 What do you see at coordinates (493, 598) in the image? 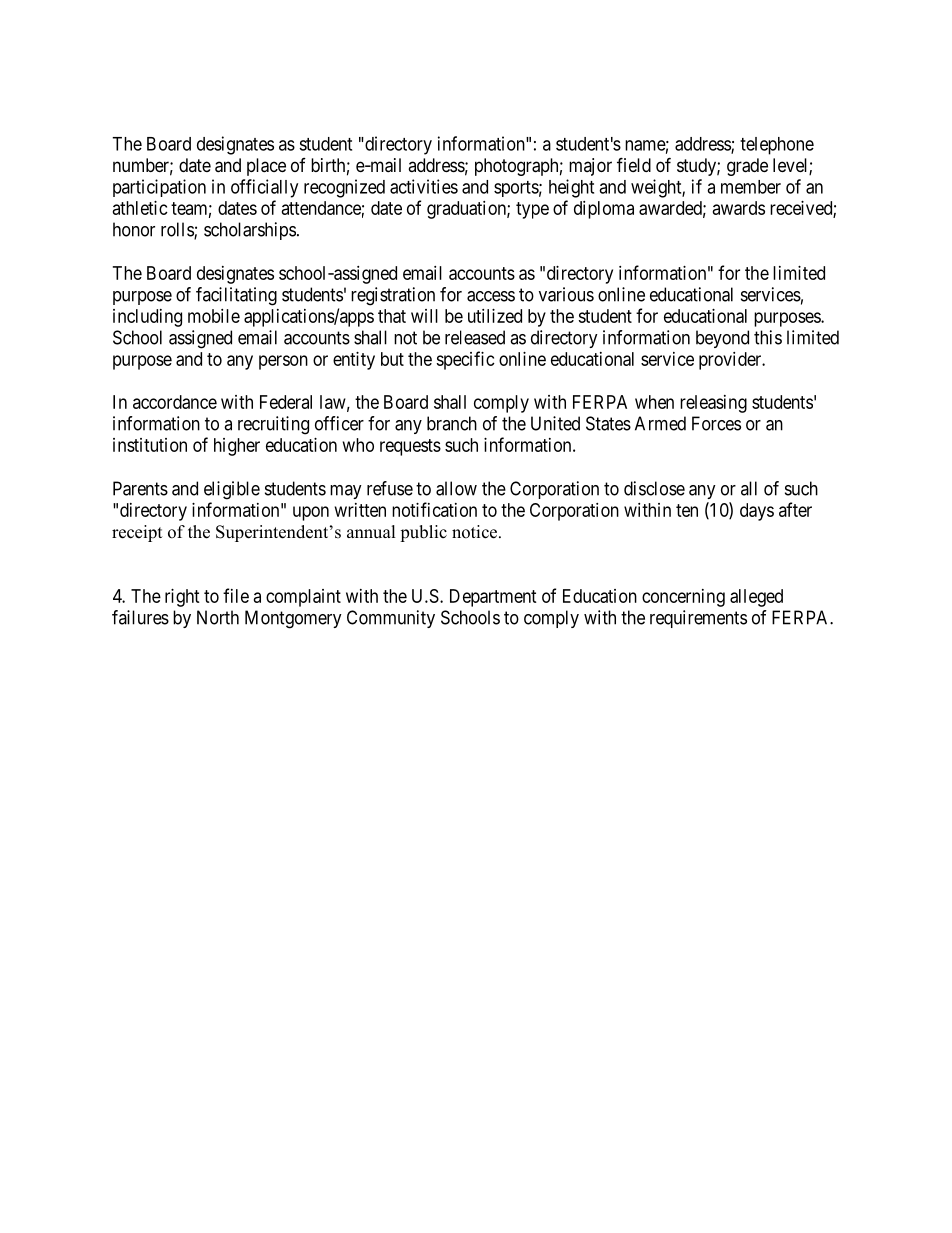
I see `Department` at bounding box center [493, 598].
